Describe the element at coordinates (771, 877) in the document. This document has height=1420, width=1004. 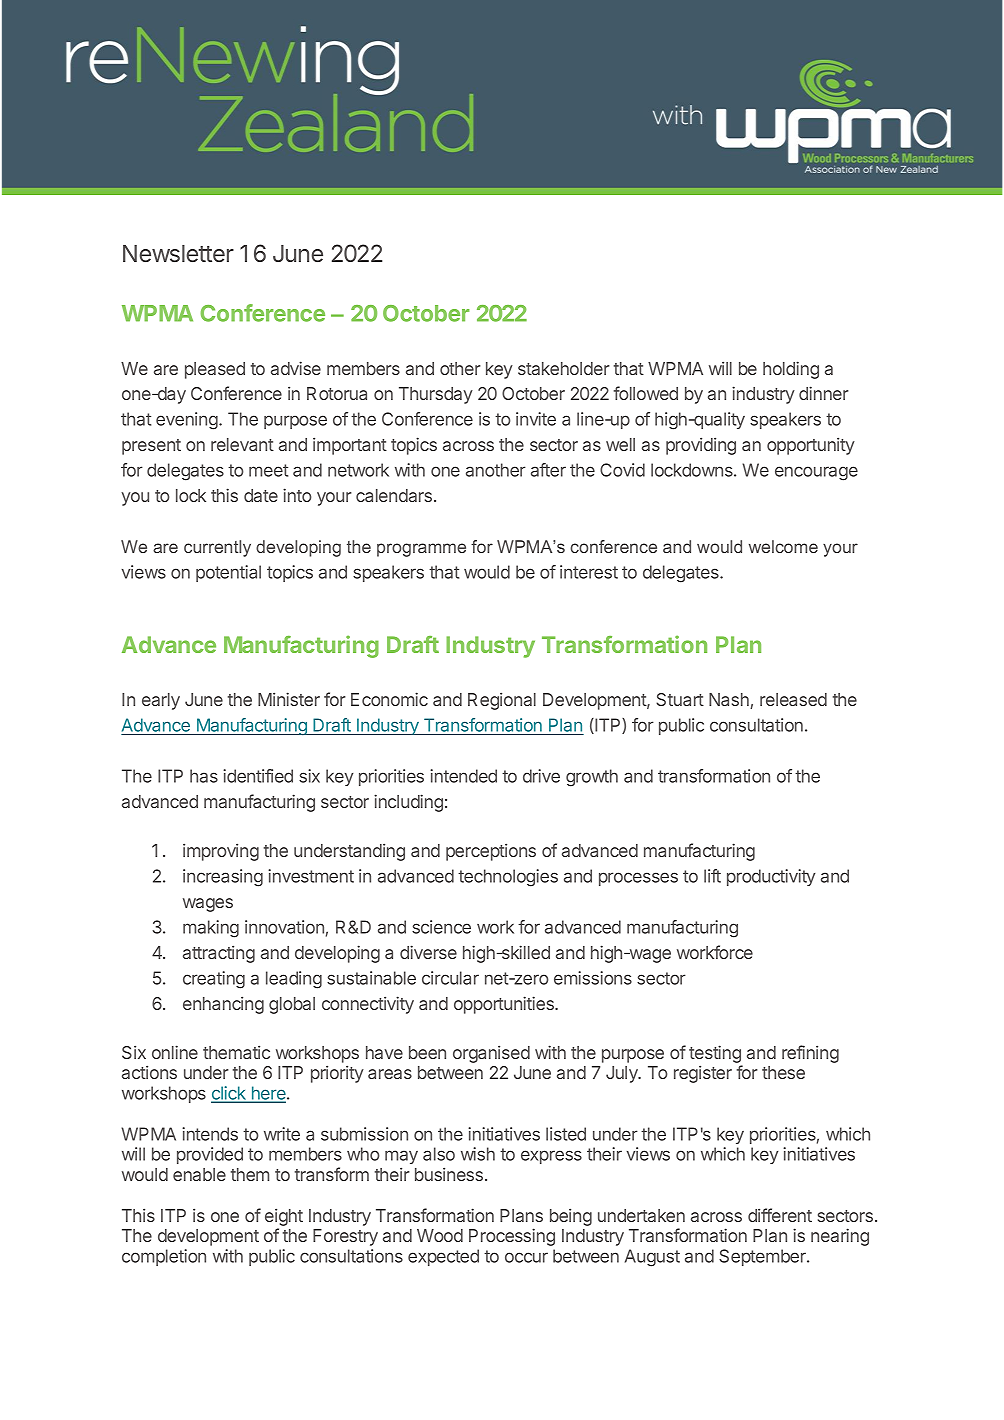
I see `productivity` at that location.
